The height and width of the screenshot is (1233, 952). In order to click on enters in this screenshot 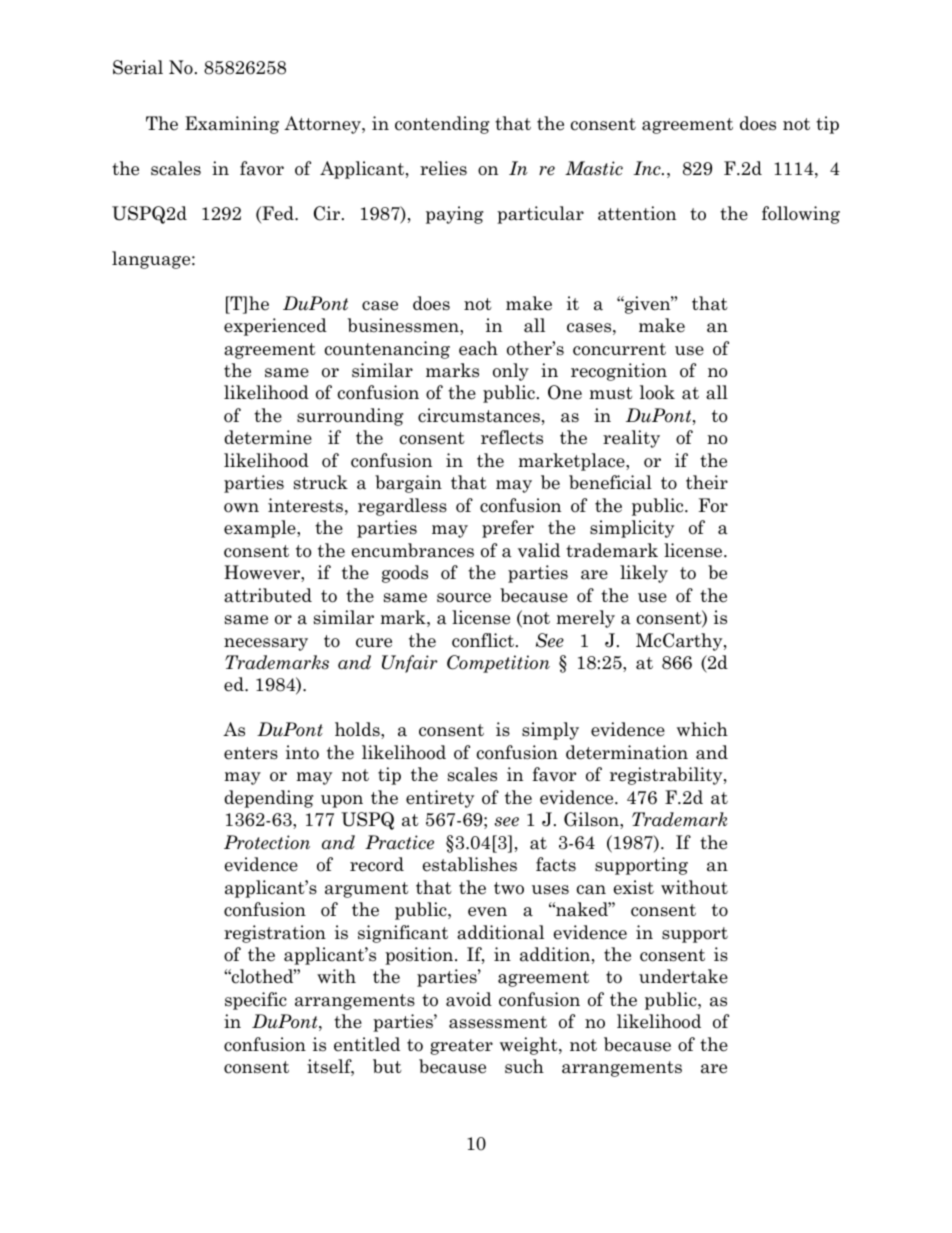, I will do `click(251, 753)`.
